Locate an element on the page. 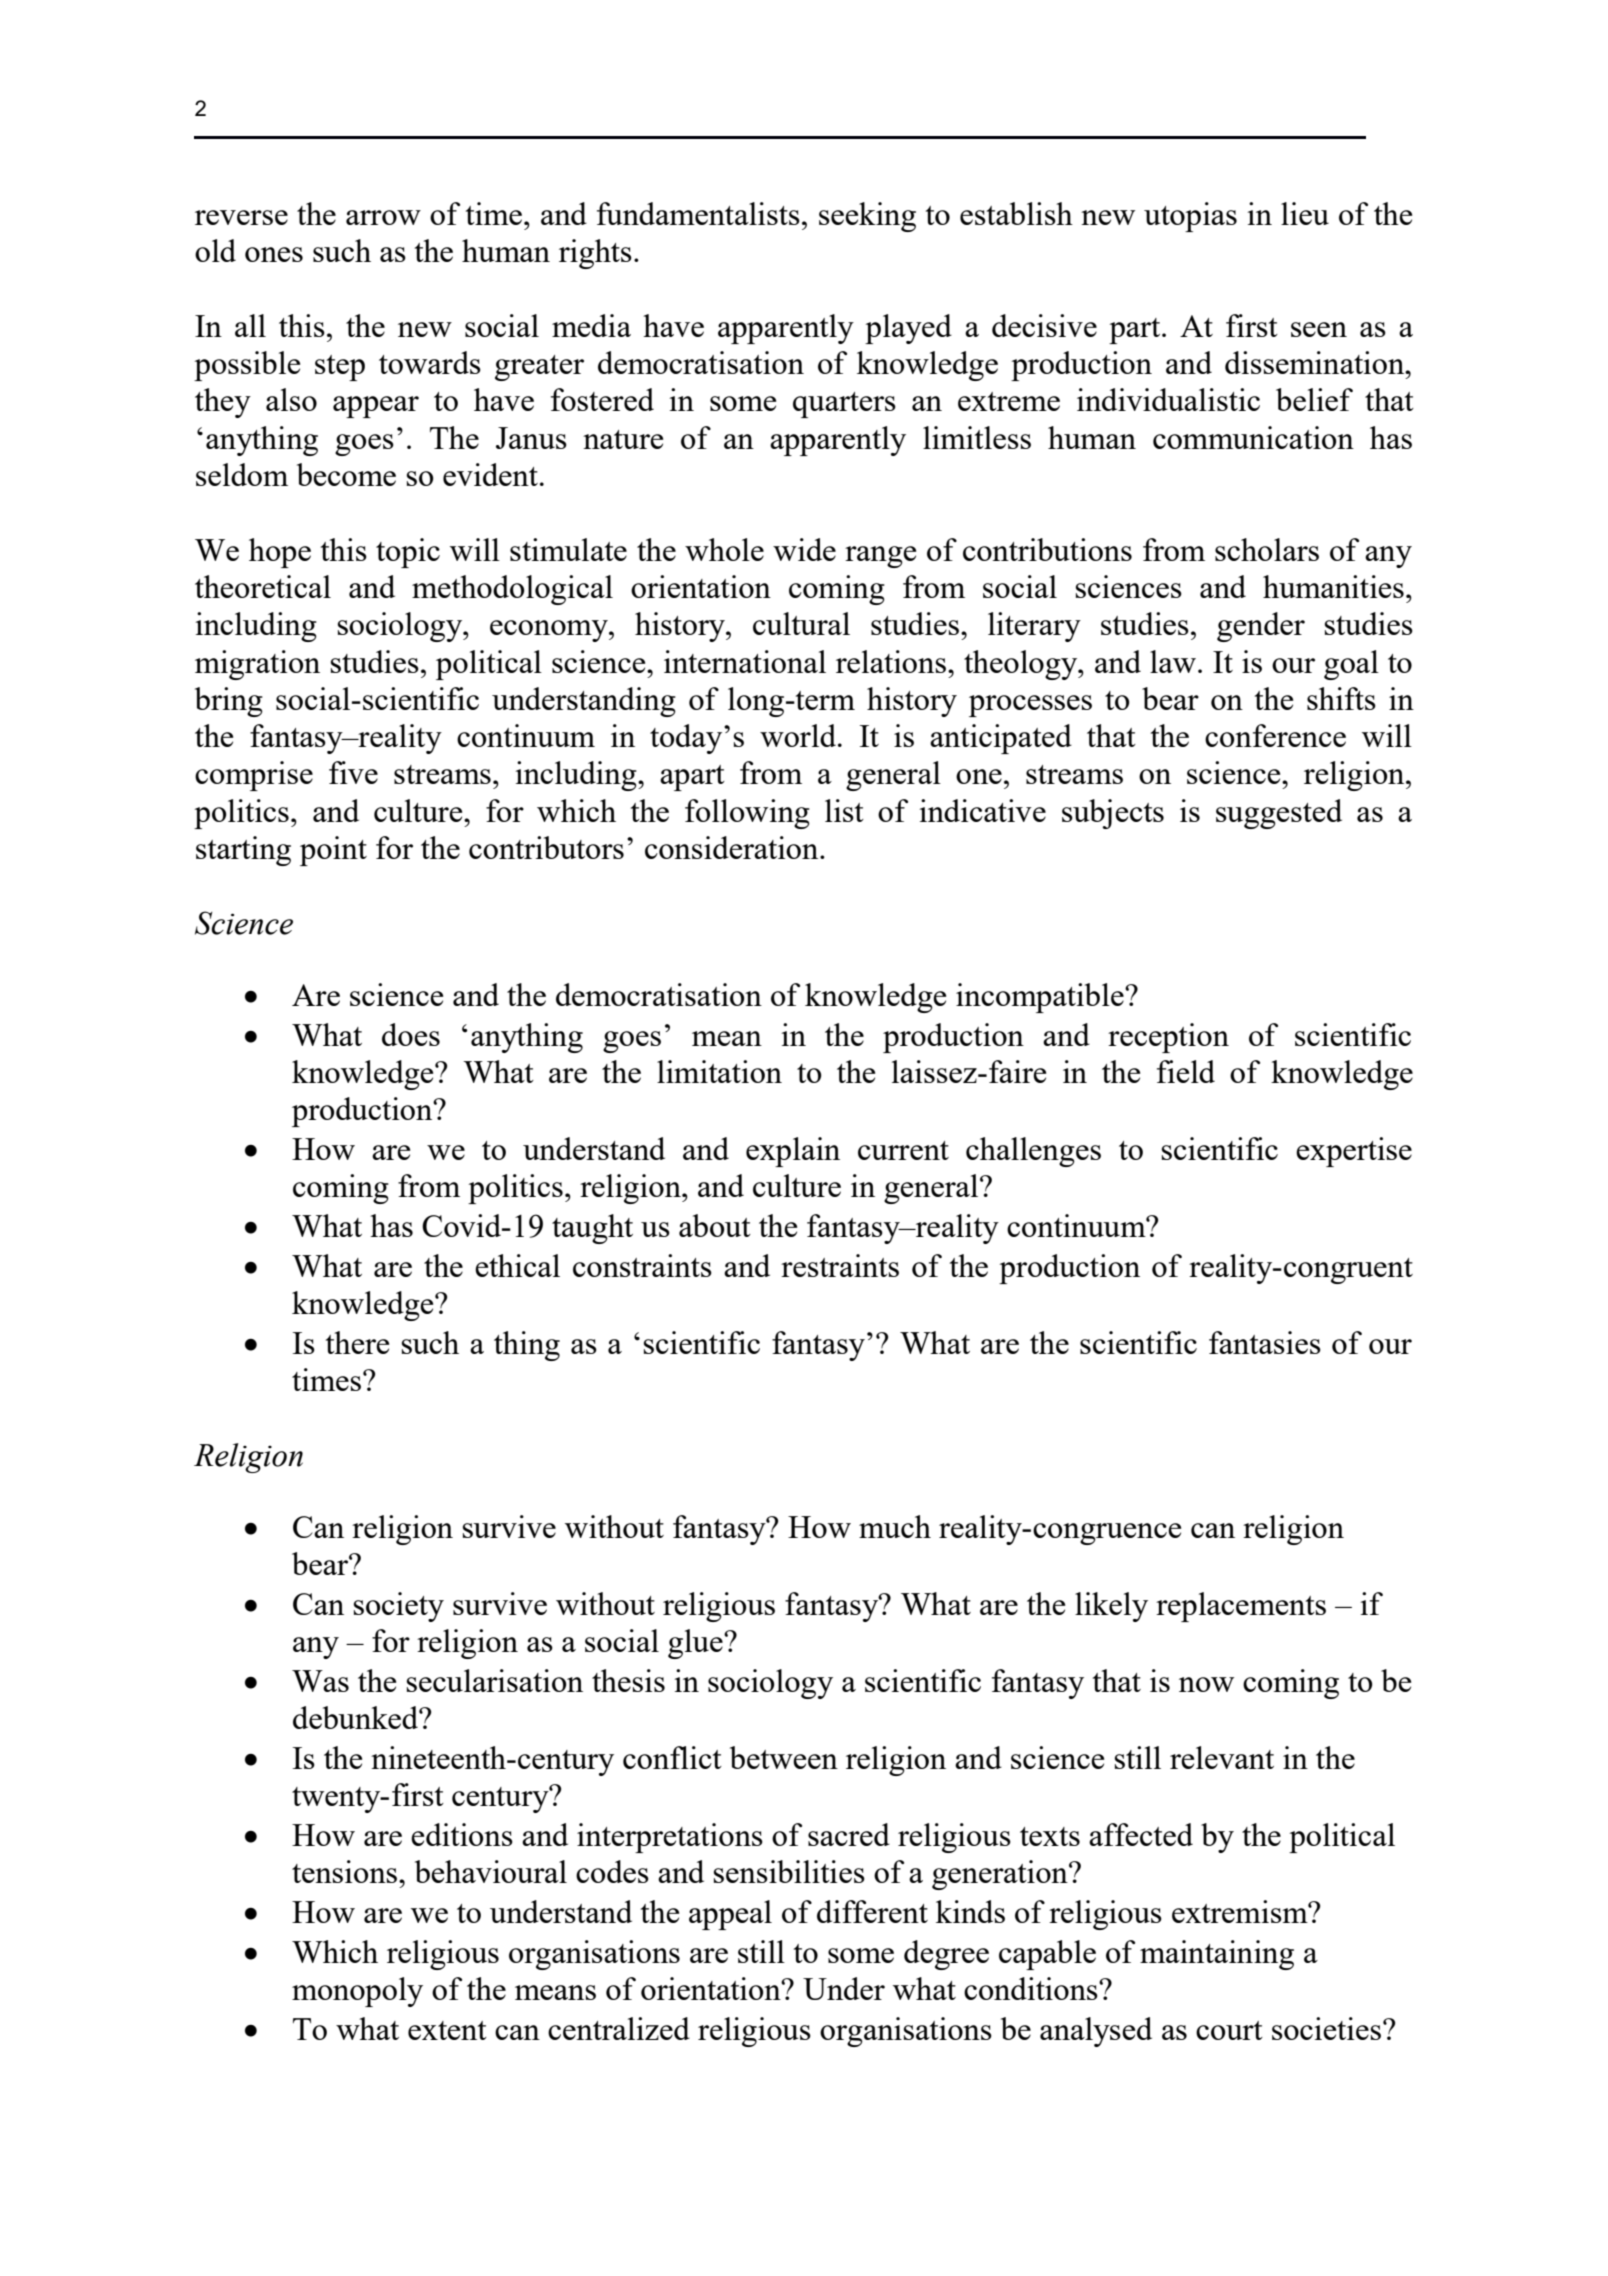 The height and width of the image is (2276, 1608). ones is located at coordinates (274, 254).
